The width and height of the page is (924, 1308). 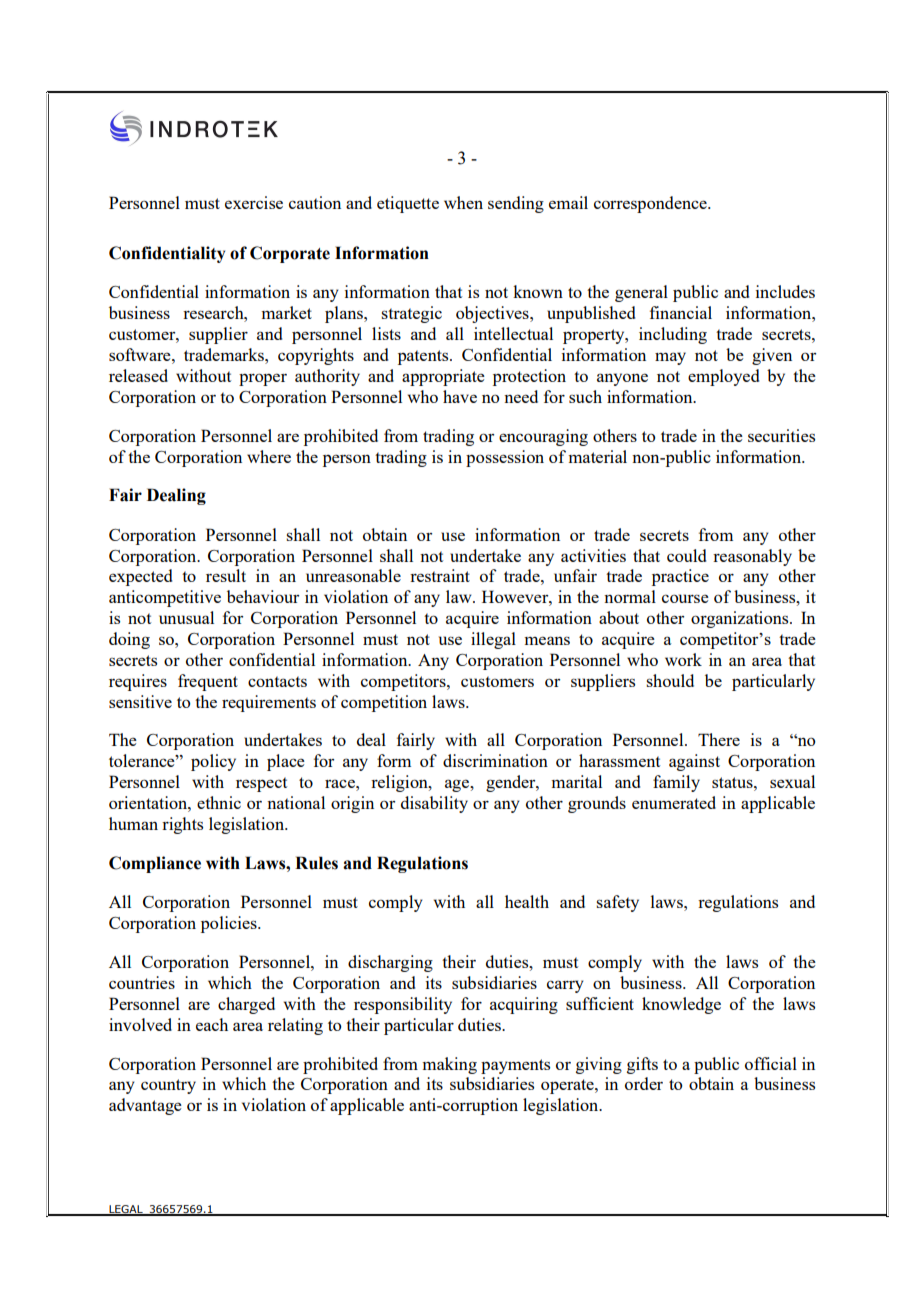 I want to click on Compliance, so click(x=155, y=864).
